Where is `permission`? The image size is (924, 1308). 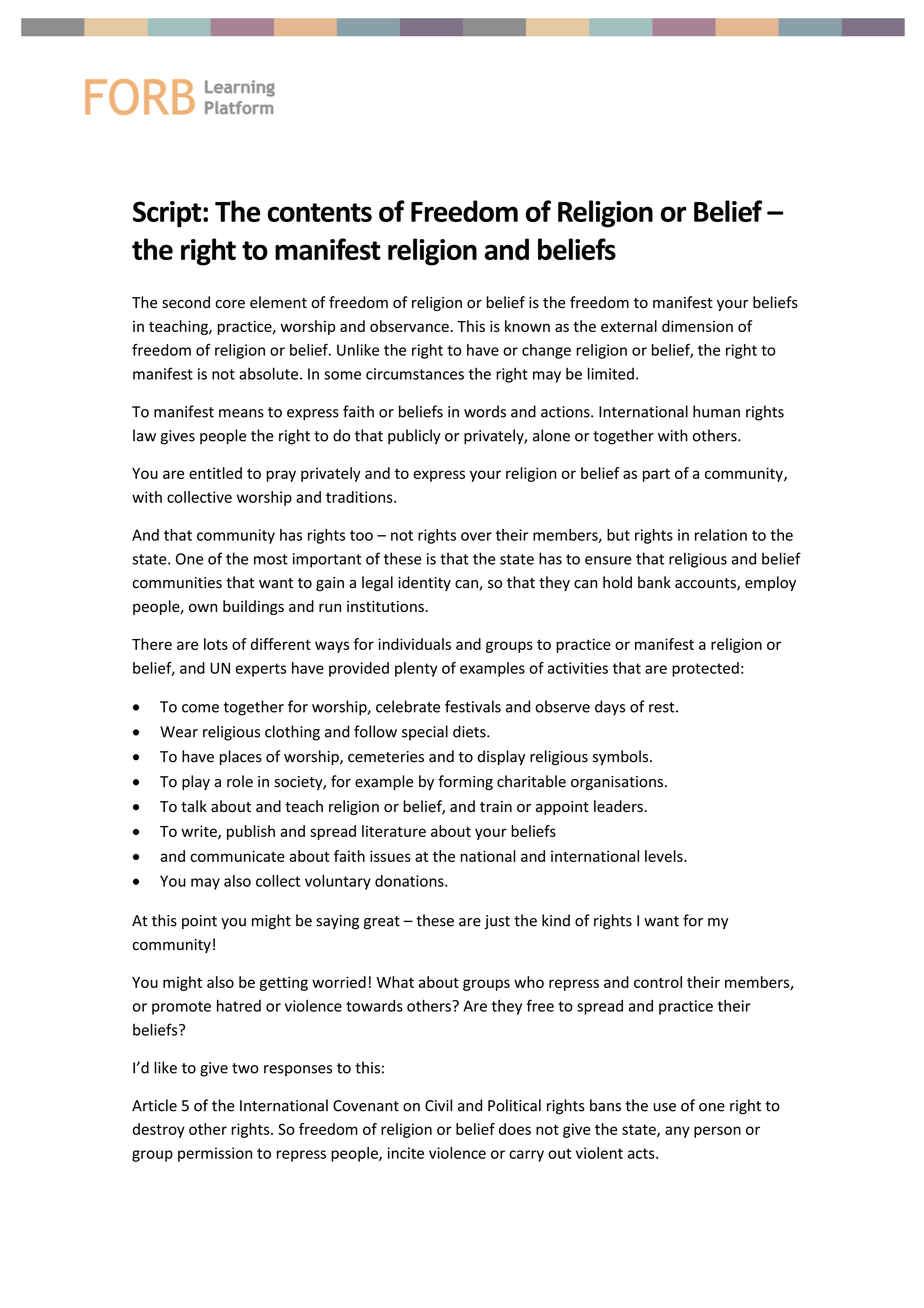
permission is located at coordinates (215, 1154).
